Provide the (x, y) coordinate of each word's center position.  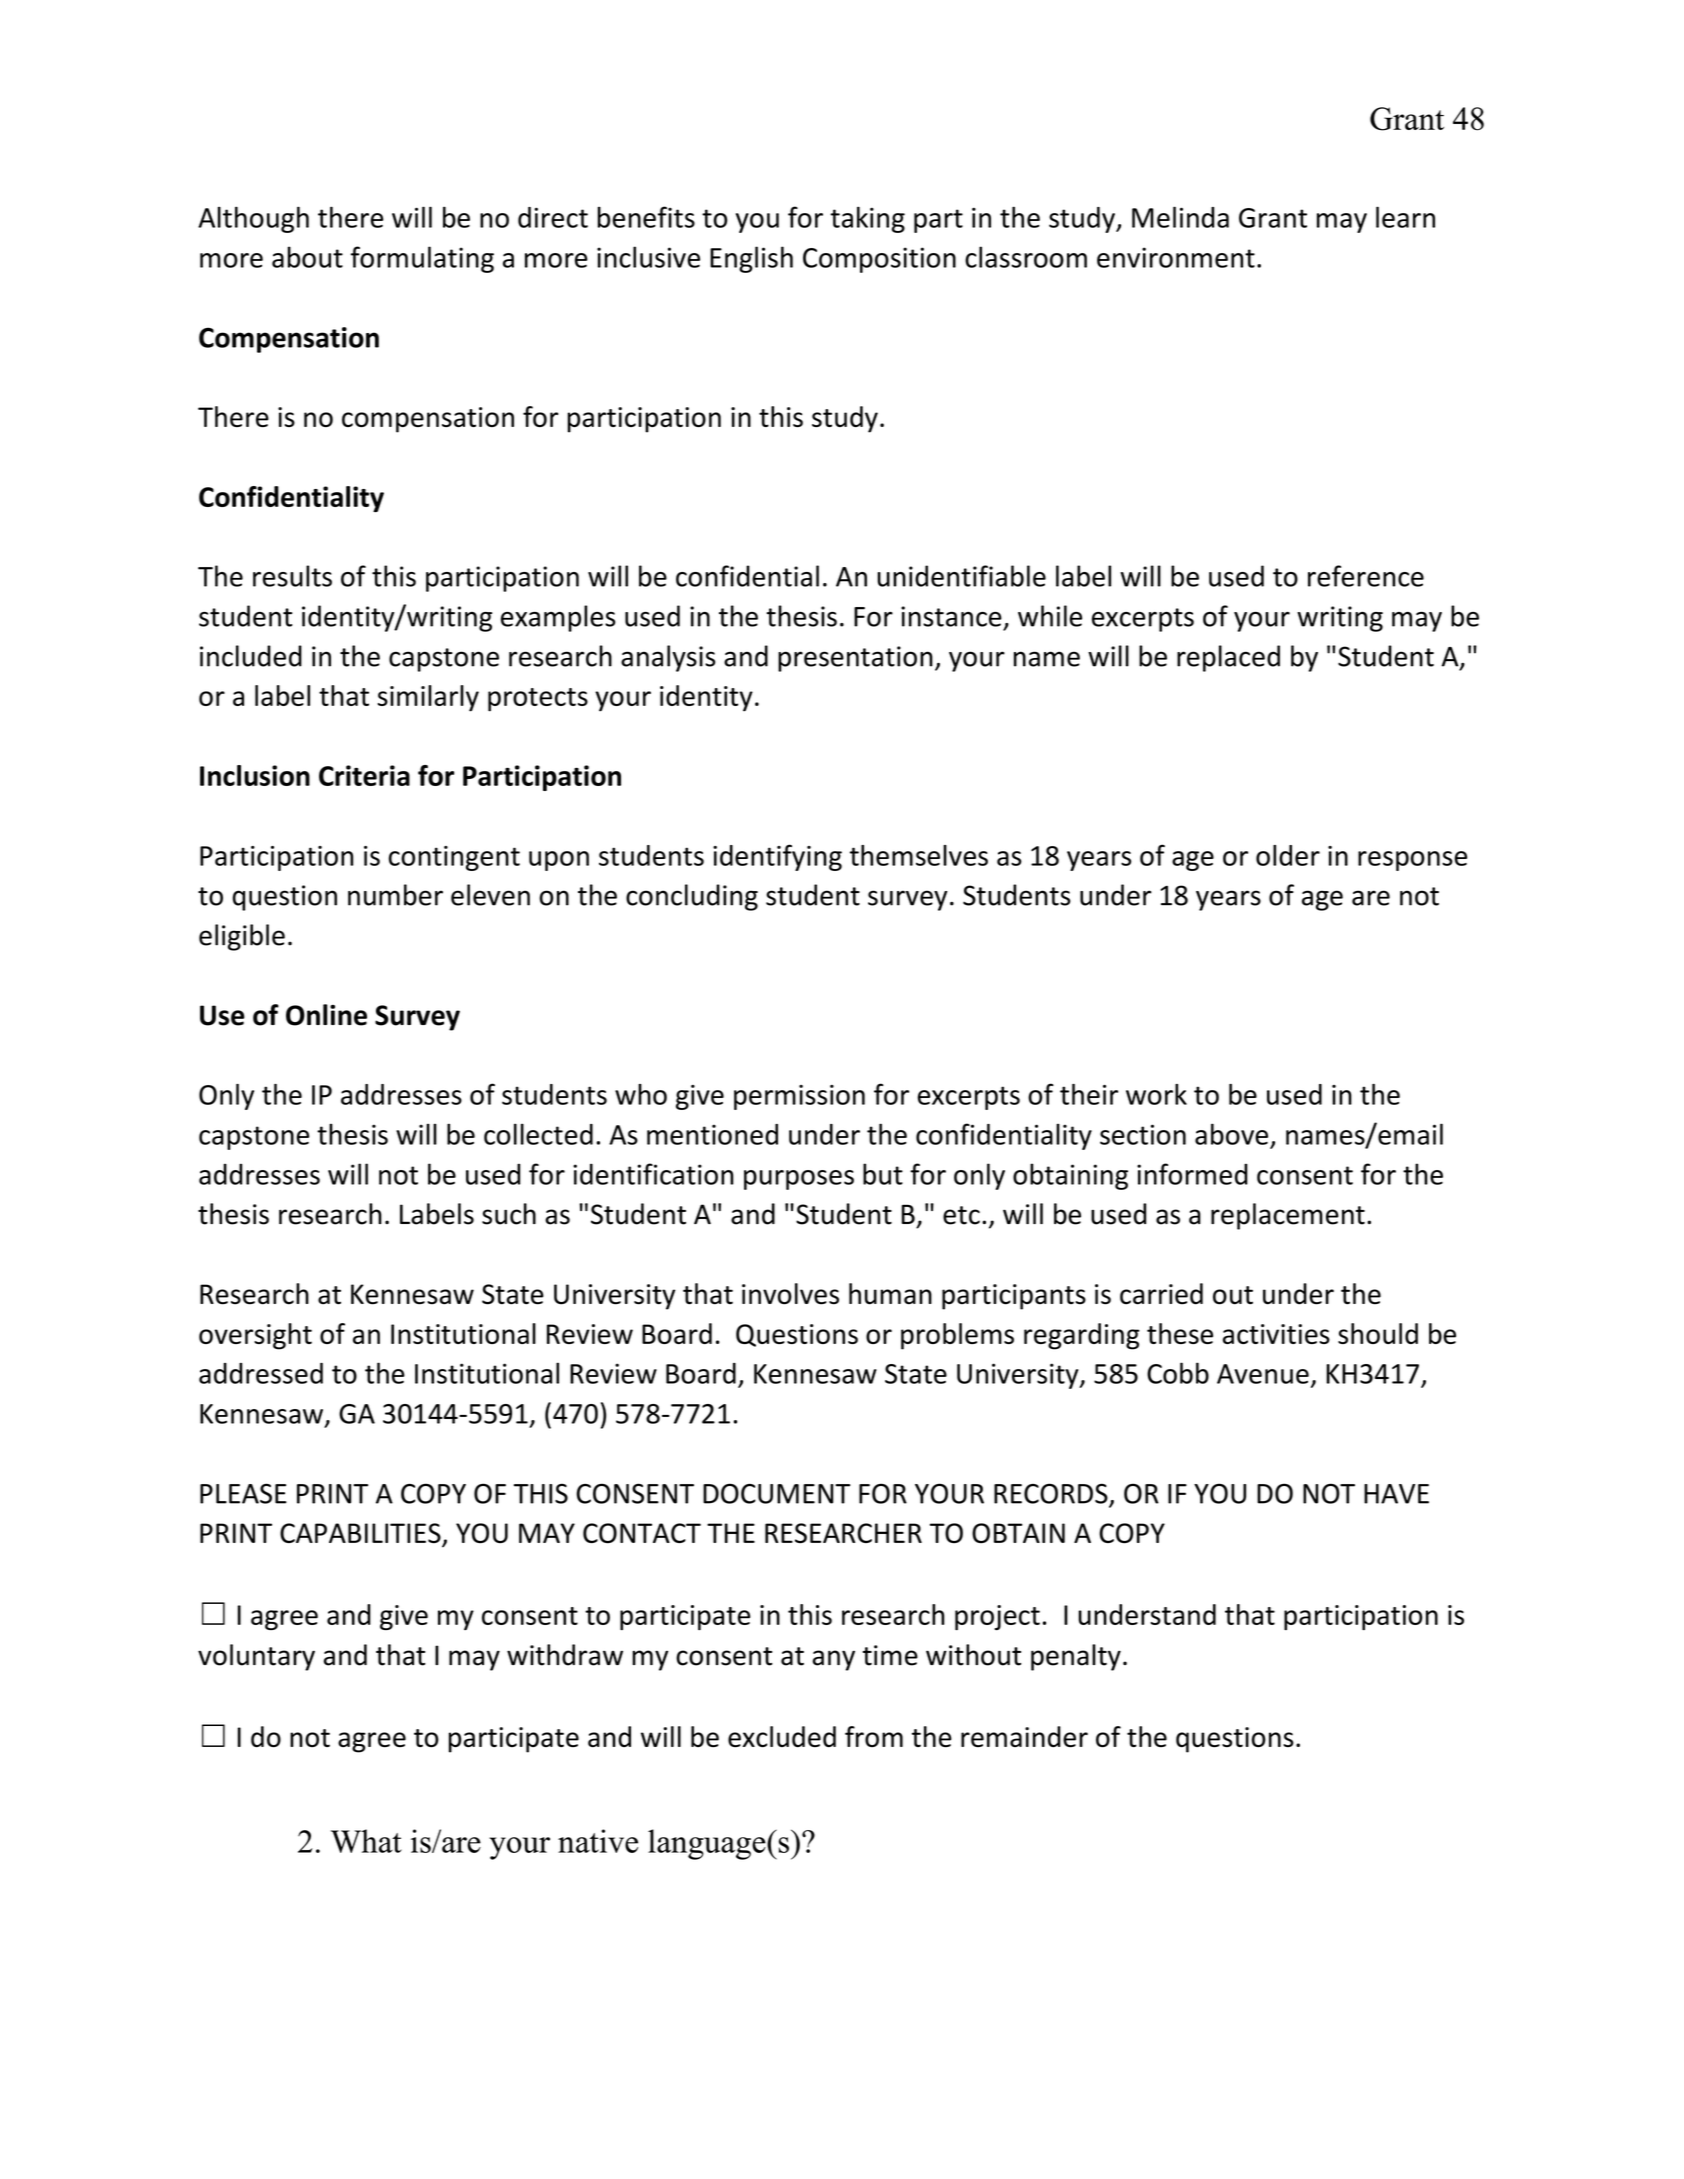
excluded (782, 1737)
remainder (1024, 1737)
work (1156, 1094)
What (366, 1841)
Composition (879, 260)
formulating (422, 259)
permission (799, 1097)
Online (326, 1015)
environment (1176, 257)
